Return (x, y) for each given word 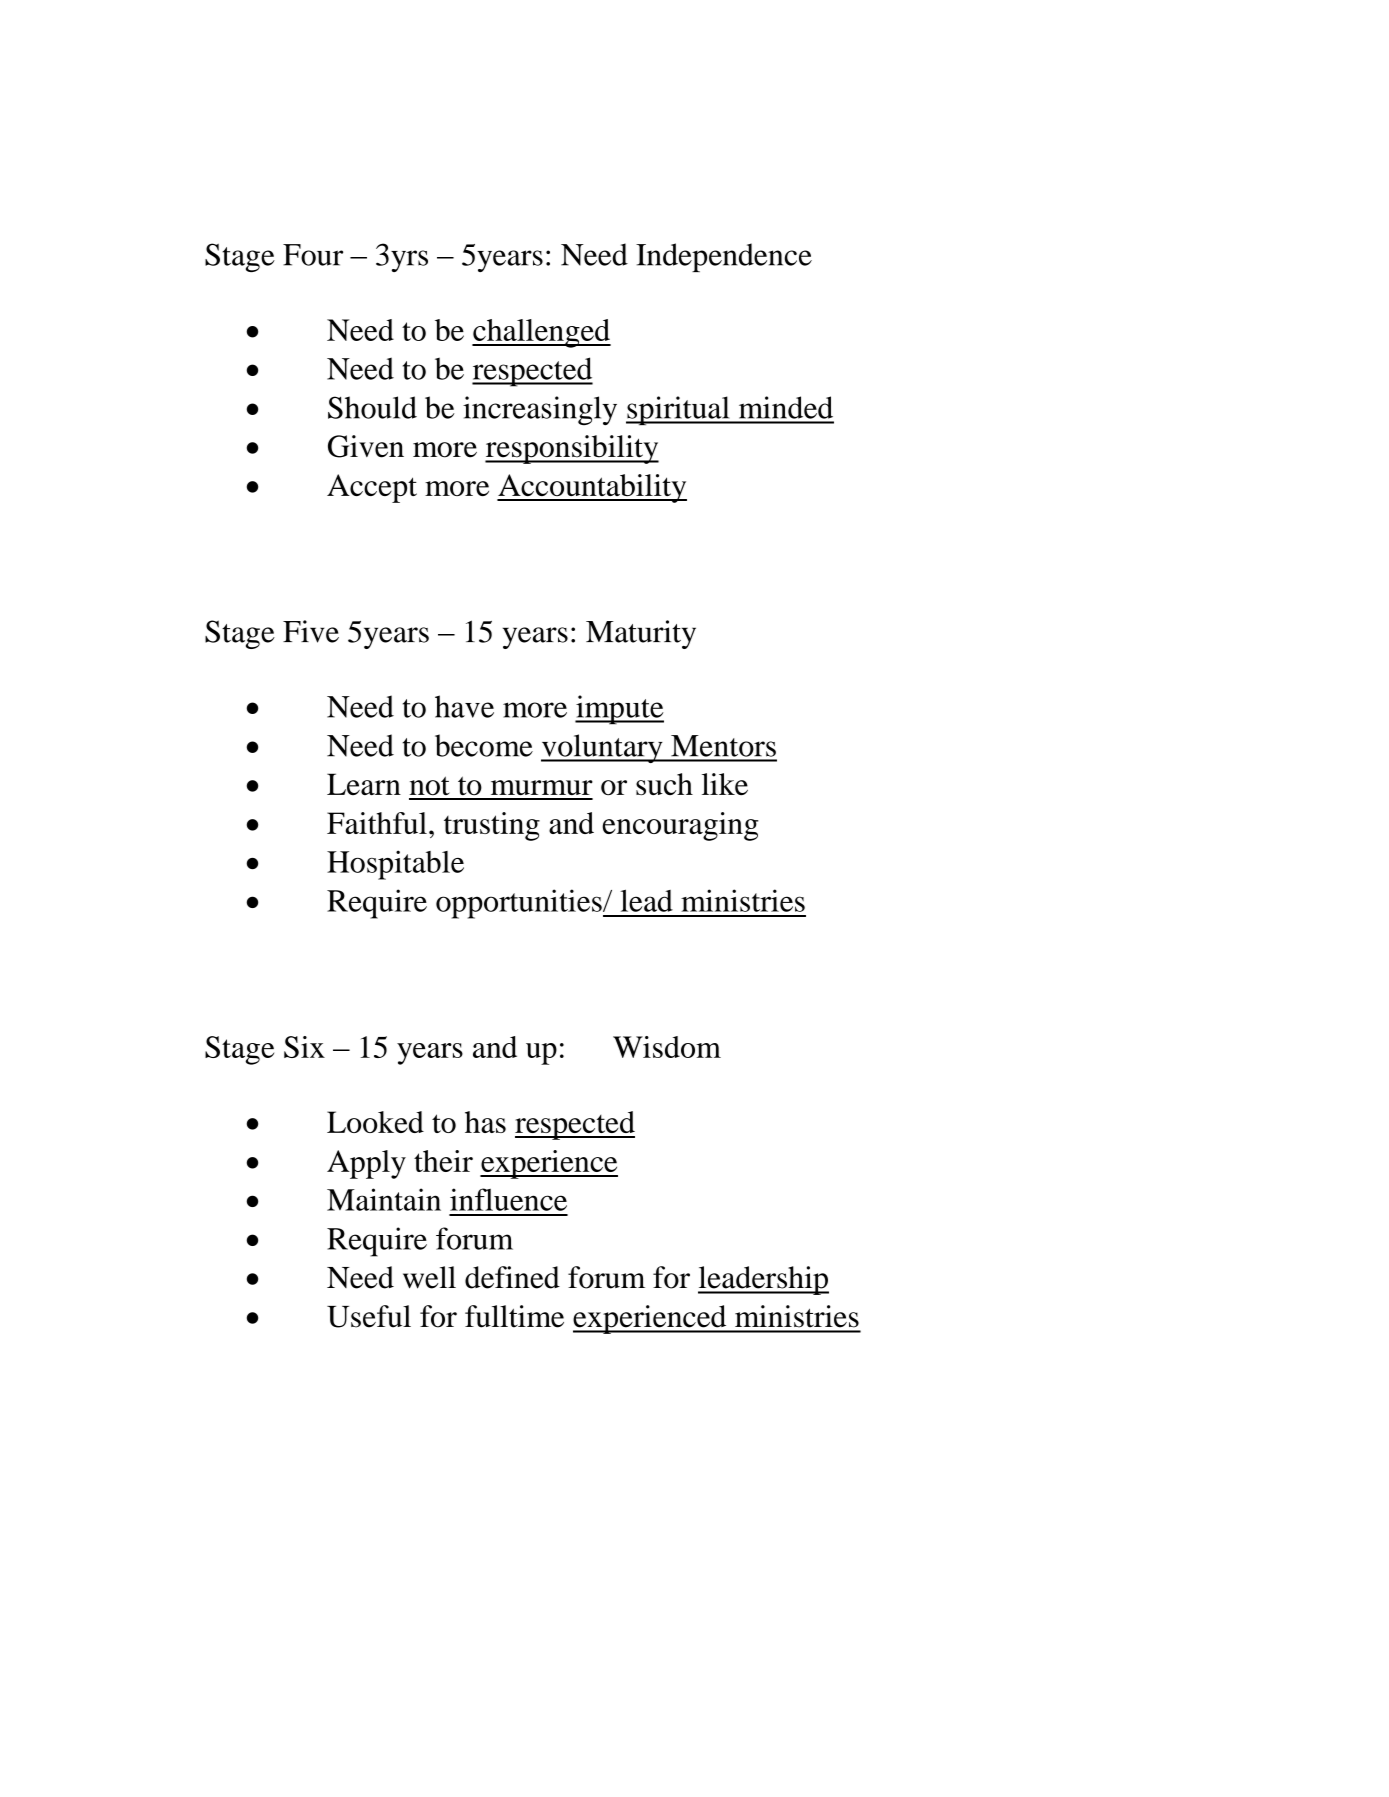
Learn (364, 784)
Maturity (641, 634)
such (664, 784)
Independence (724, 257)
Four (313, 255)
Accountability (592, 488)
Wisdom (667, 1047)
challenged (541, 333)
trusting (492, 826)
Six (304, 1047)
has (485, 1122)
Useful (369, 1316)
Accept (372, 488)
